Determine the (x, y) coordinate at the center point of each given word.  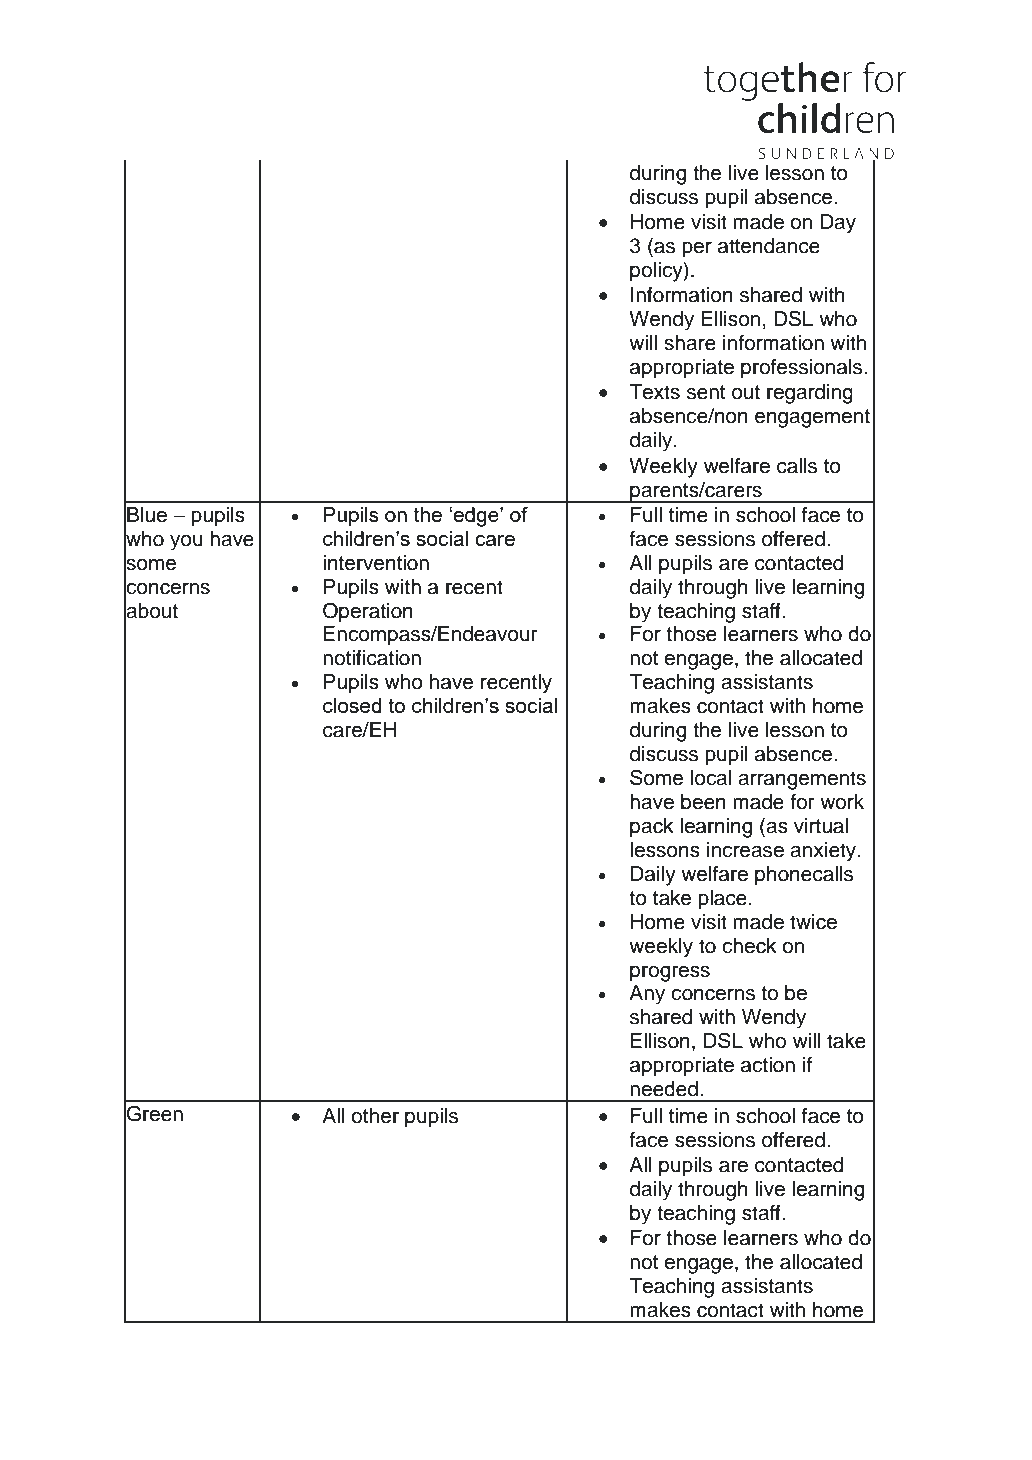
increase (745, 850)
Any (647, 995)
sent (706, 392)
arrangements (802, 780)
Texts (654, 392)
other (375, 1116)
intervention (376, 563)
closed (352, 705)
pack (652, 828)
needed (664, 1089)
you (186, 543)
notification (372, 658)
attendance (769, 246)
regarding (810, 394)
